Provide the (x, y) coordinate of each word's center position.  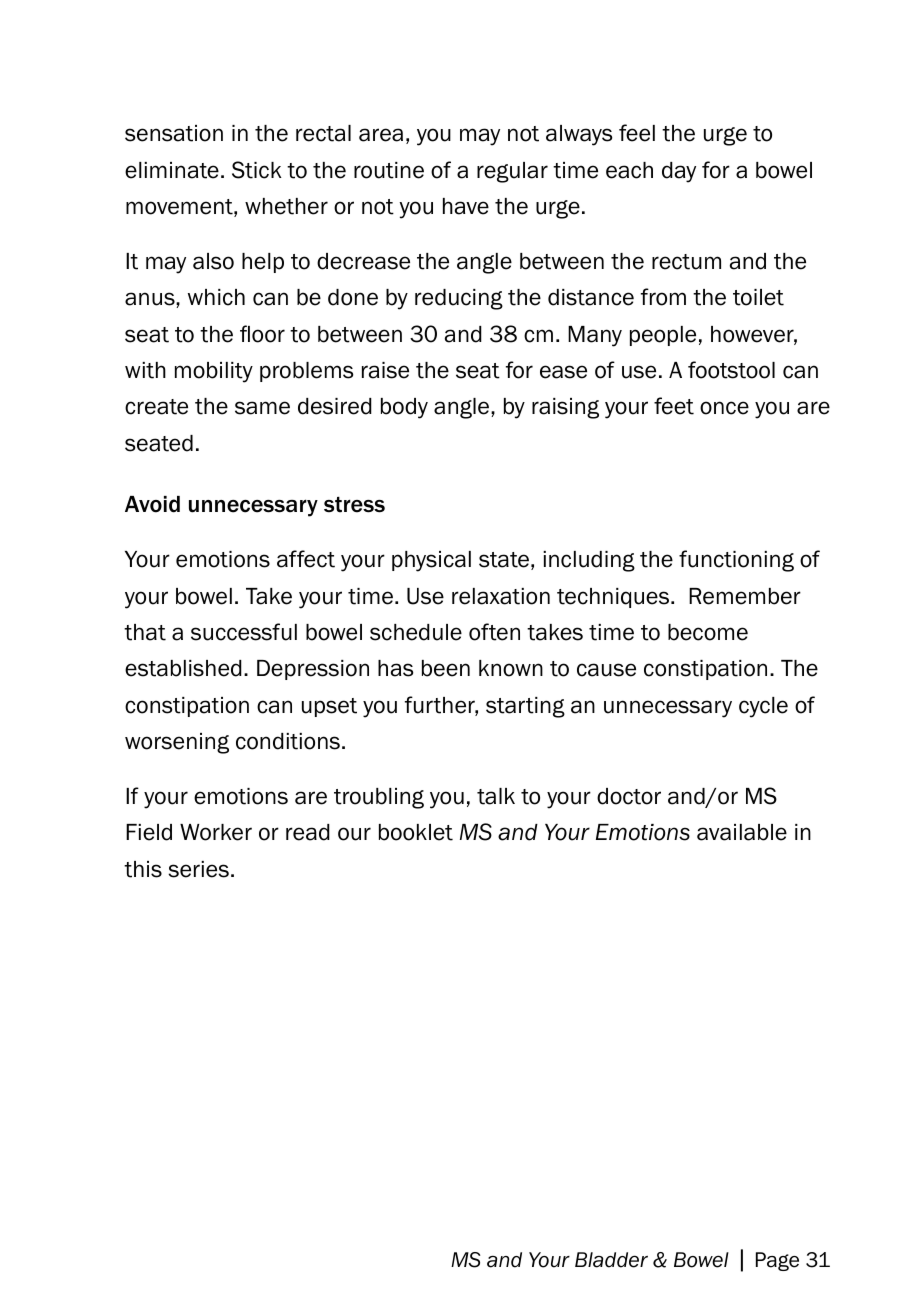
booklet (416, 832)
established (183, 668)
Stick (257, 170)
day (679, 172)
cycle (763, 707)
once (724, 408)
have (466, 206)
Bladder (611, 1260)
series (198, 869)
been (446, 668)
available (742, 832)
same (262, 408)
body (404, 408)
